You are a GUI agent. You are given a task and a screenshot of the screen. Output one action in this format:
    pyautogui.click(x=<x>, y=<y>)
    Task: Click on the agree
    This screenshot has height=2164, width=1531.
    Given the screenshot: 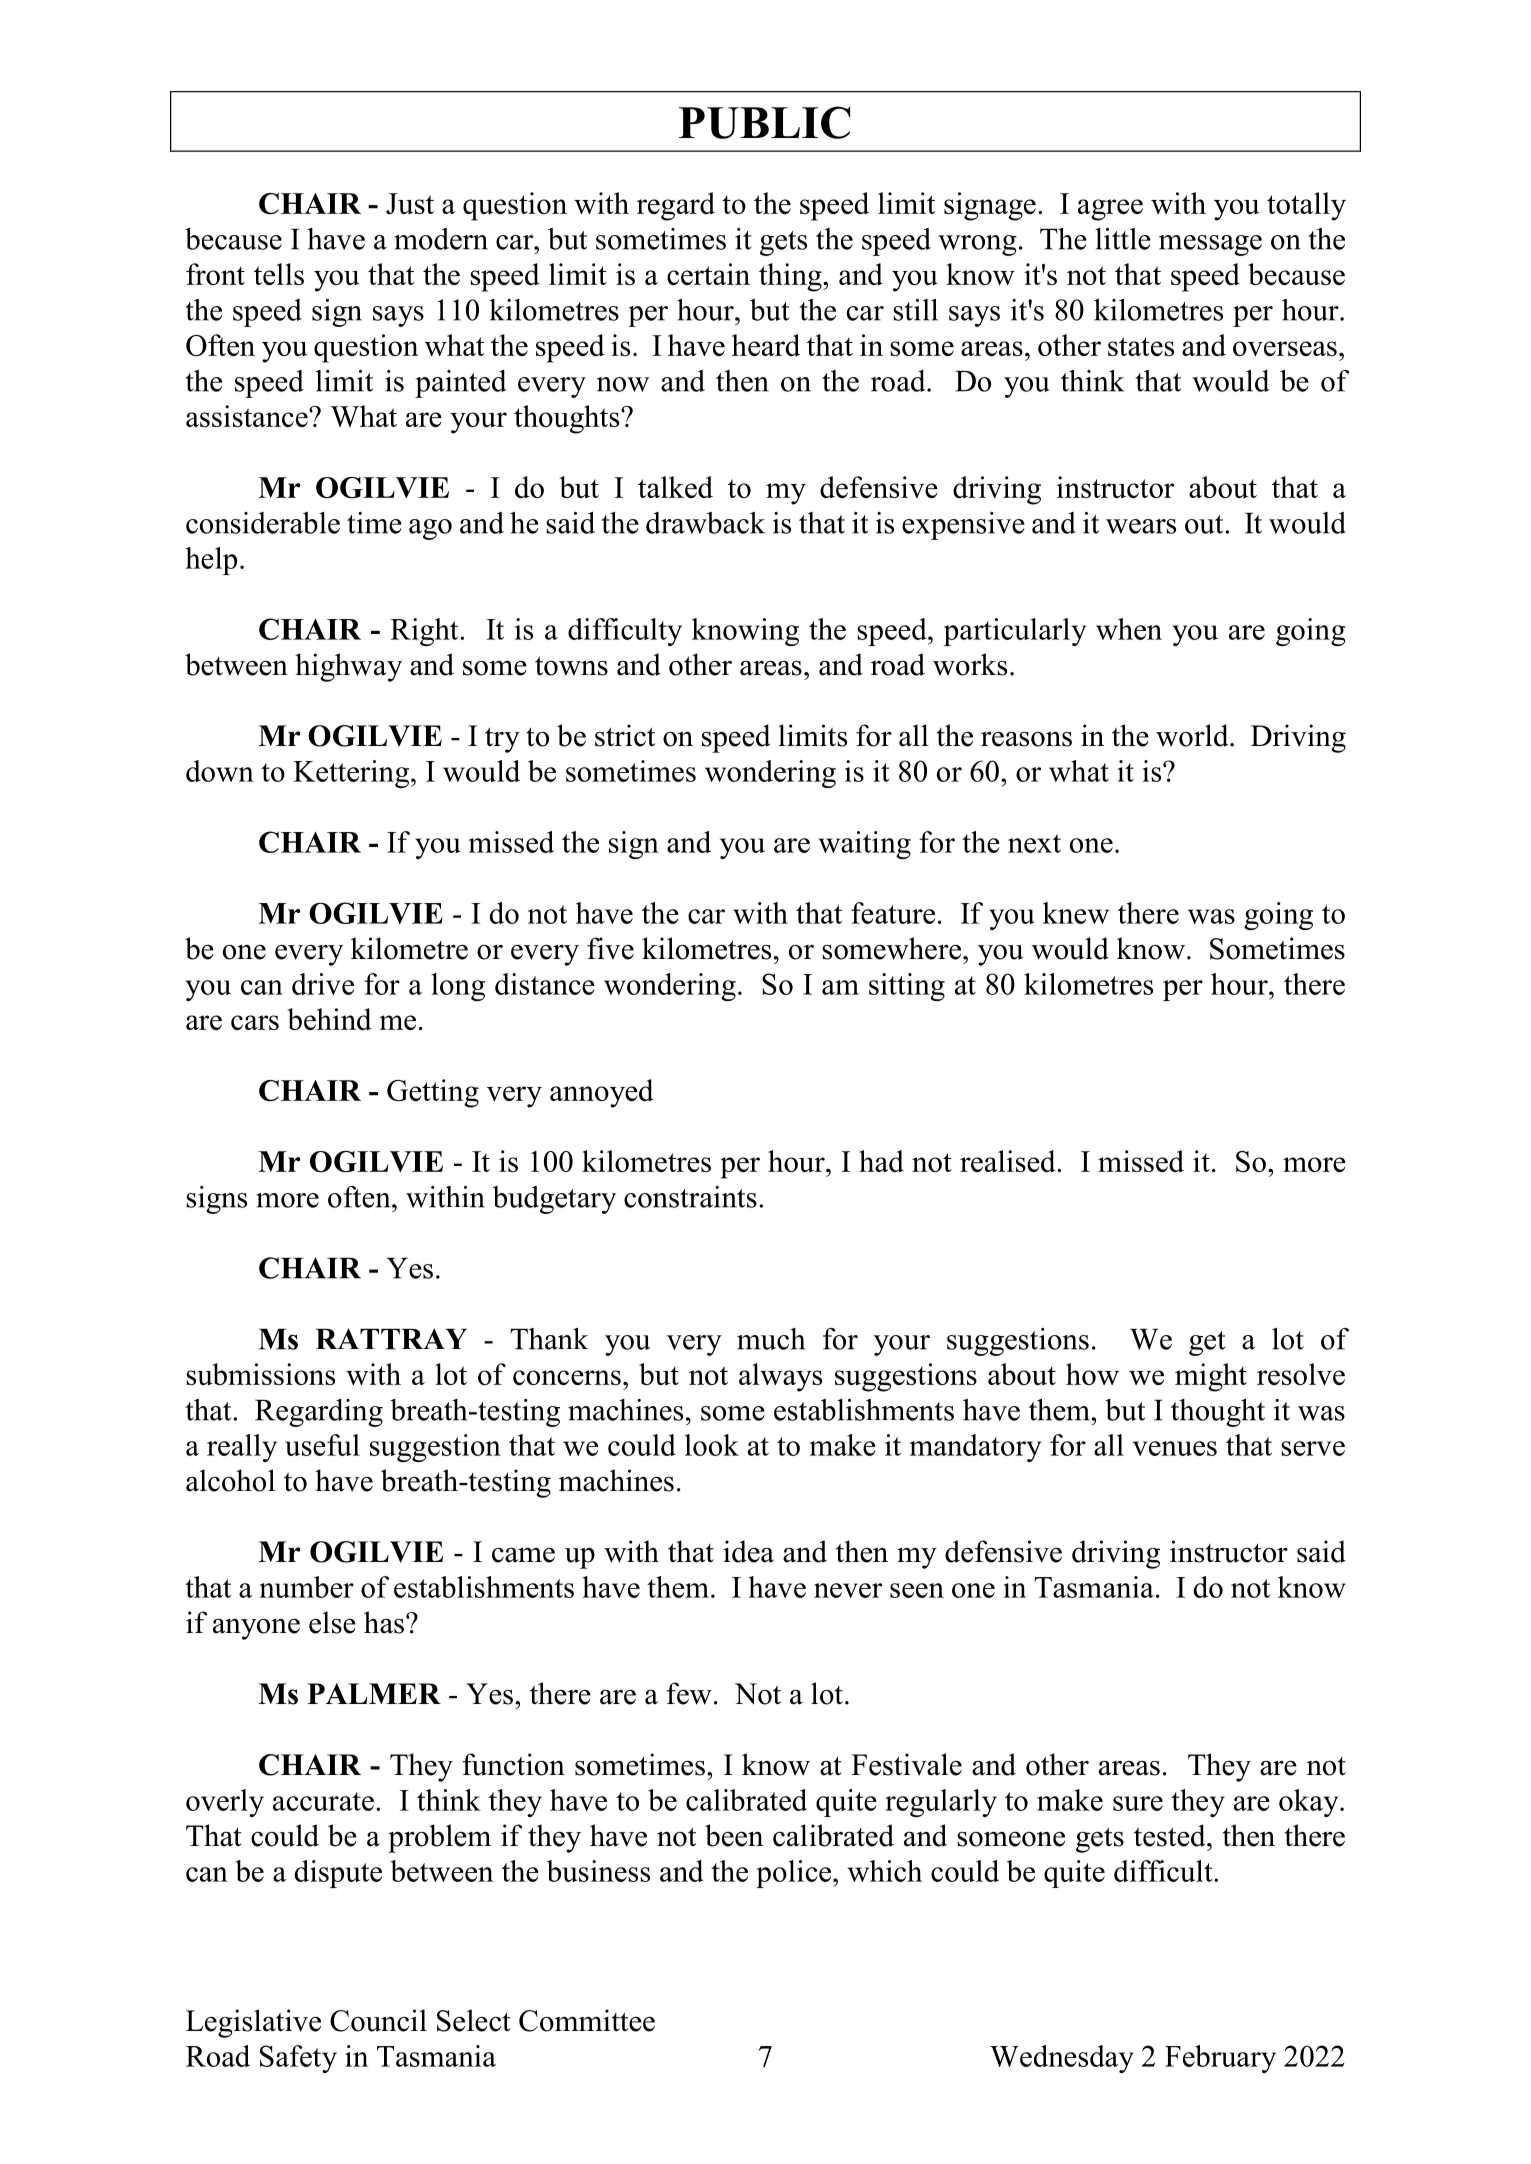 What is the action you would take?
    pyautogui.click(x=1110, y=210)
